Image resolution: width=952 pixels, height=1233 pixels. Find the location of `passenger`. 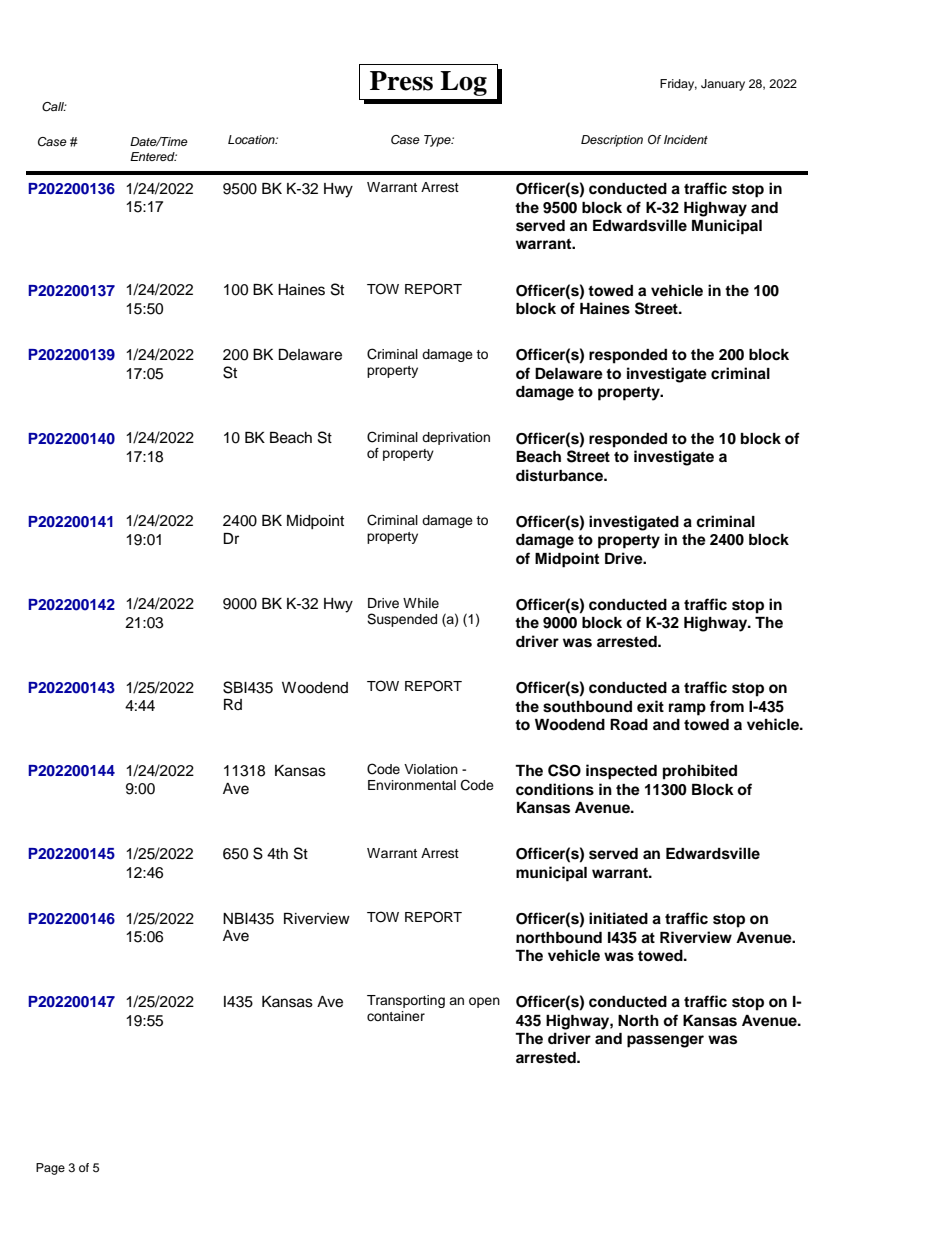

passenger is located at coordinates (665, 1041).
